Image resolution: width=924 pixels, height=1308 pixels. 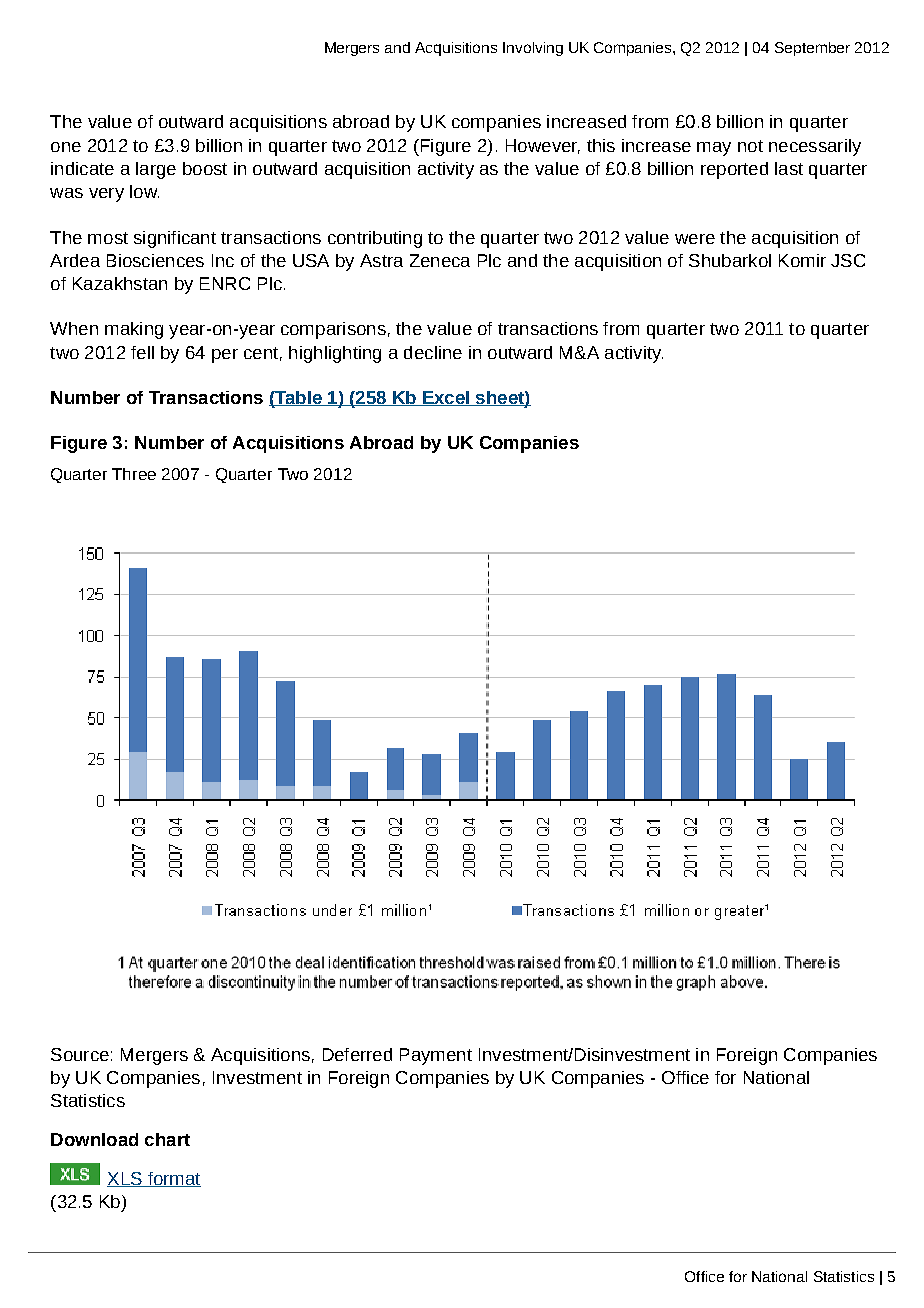 I want to click on decline, so click(x=433, y=352).
